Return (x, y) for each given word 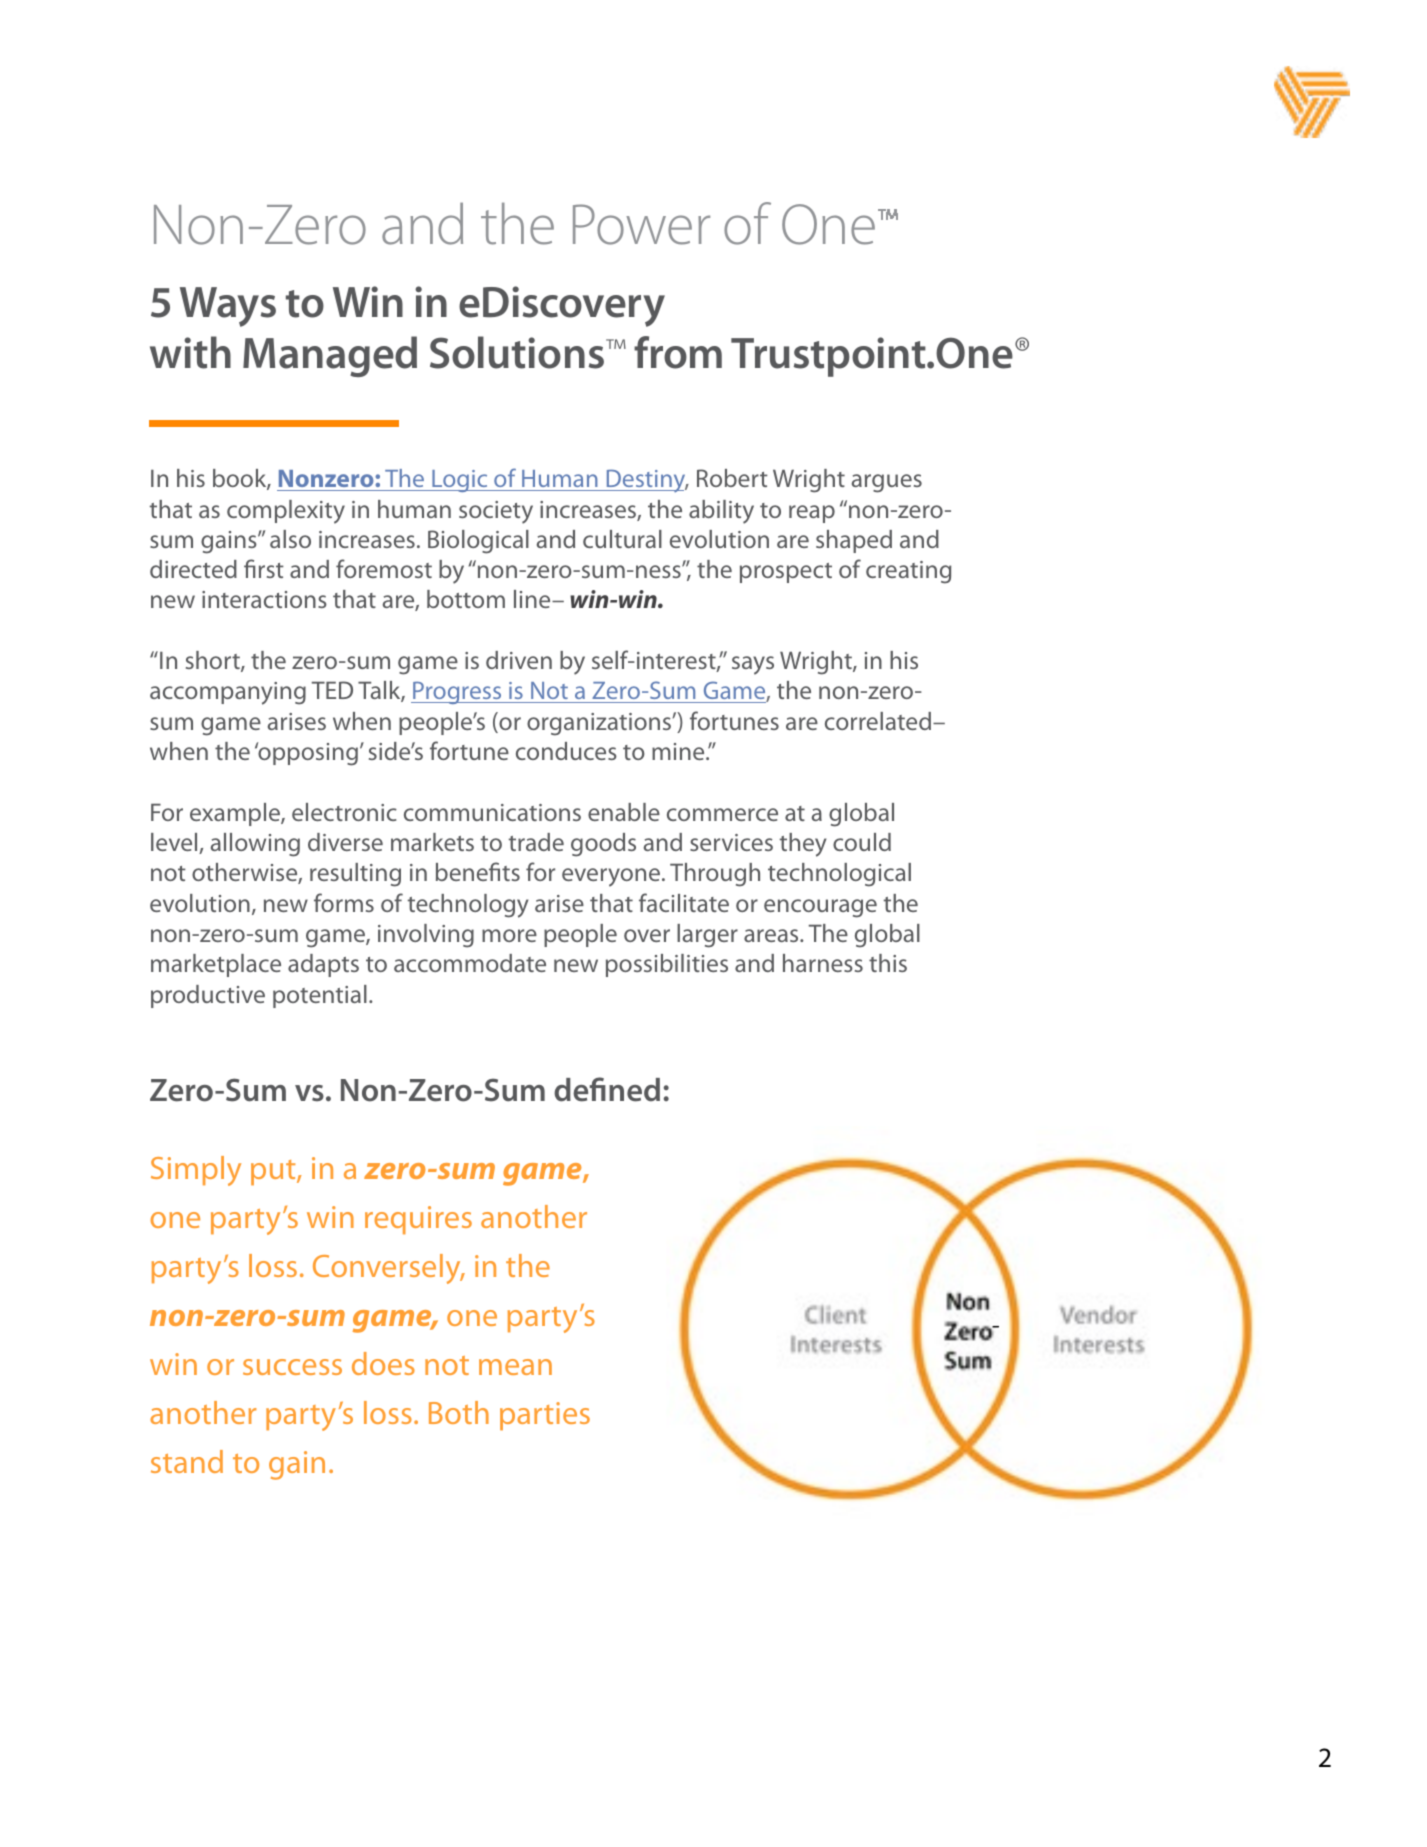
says (753, 665)
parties (545, 1416)
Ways (228, 307)
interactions (264, 599)
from (678, 352)
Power (641, 224)
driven (519, 660)
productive (208, 996)
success (292, 1367)
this (888, 963)
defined (607, 1089)
